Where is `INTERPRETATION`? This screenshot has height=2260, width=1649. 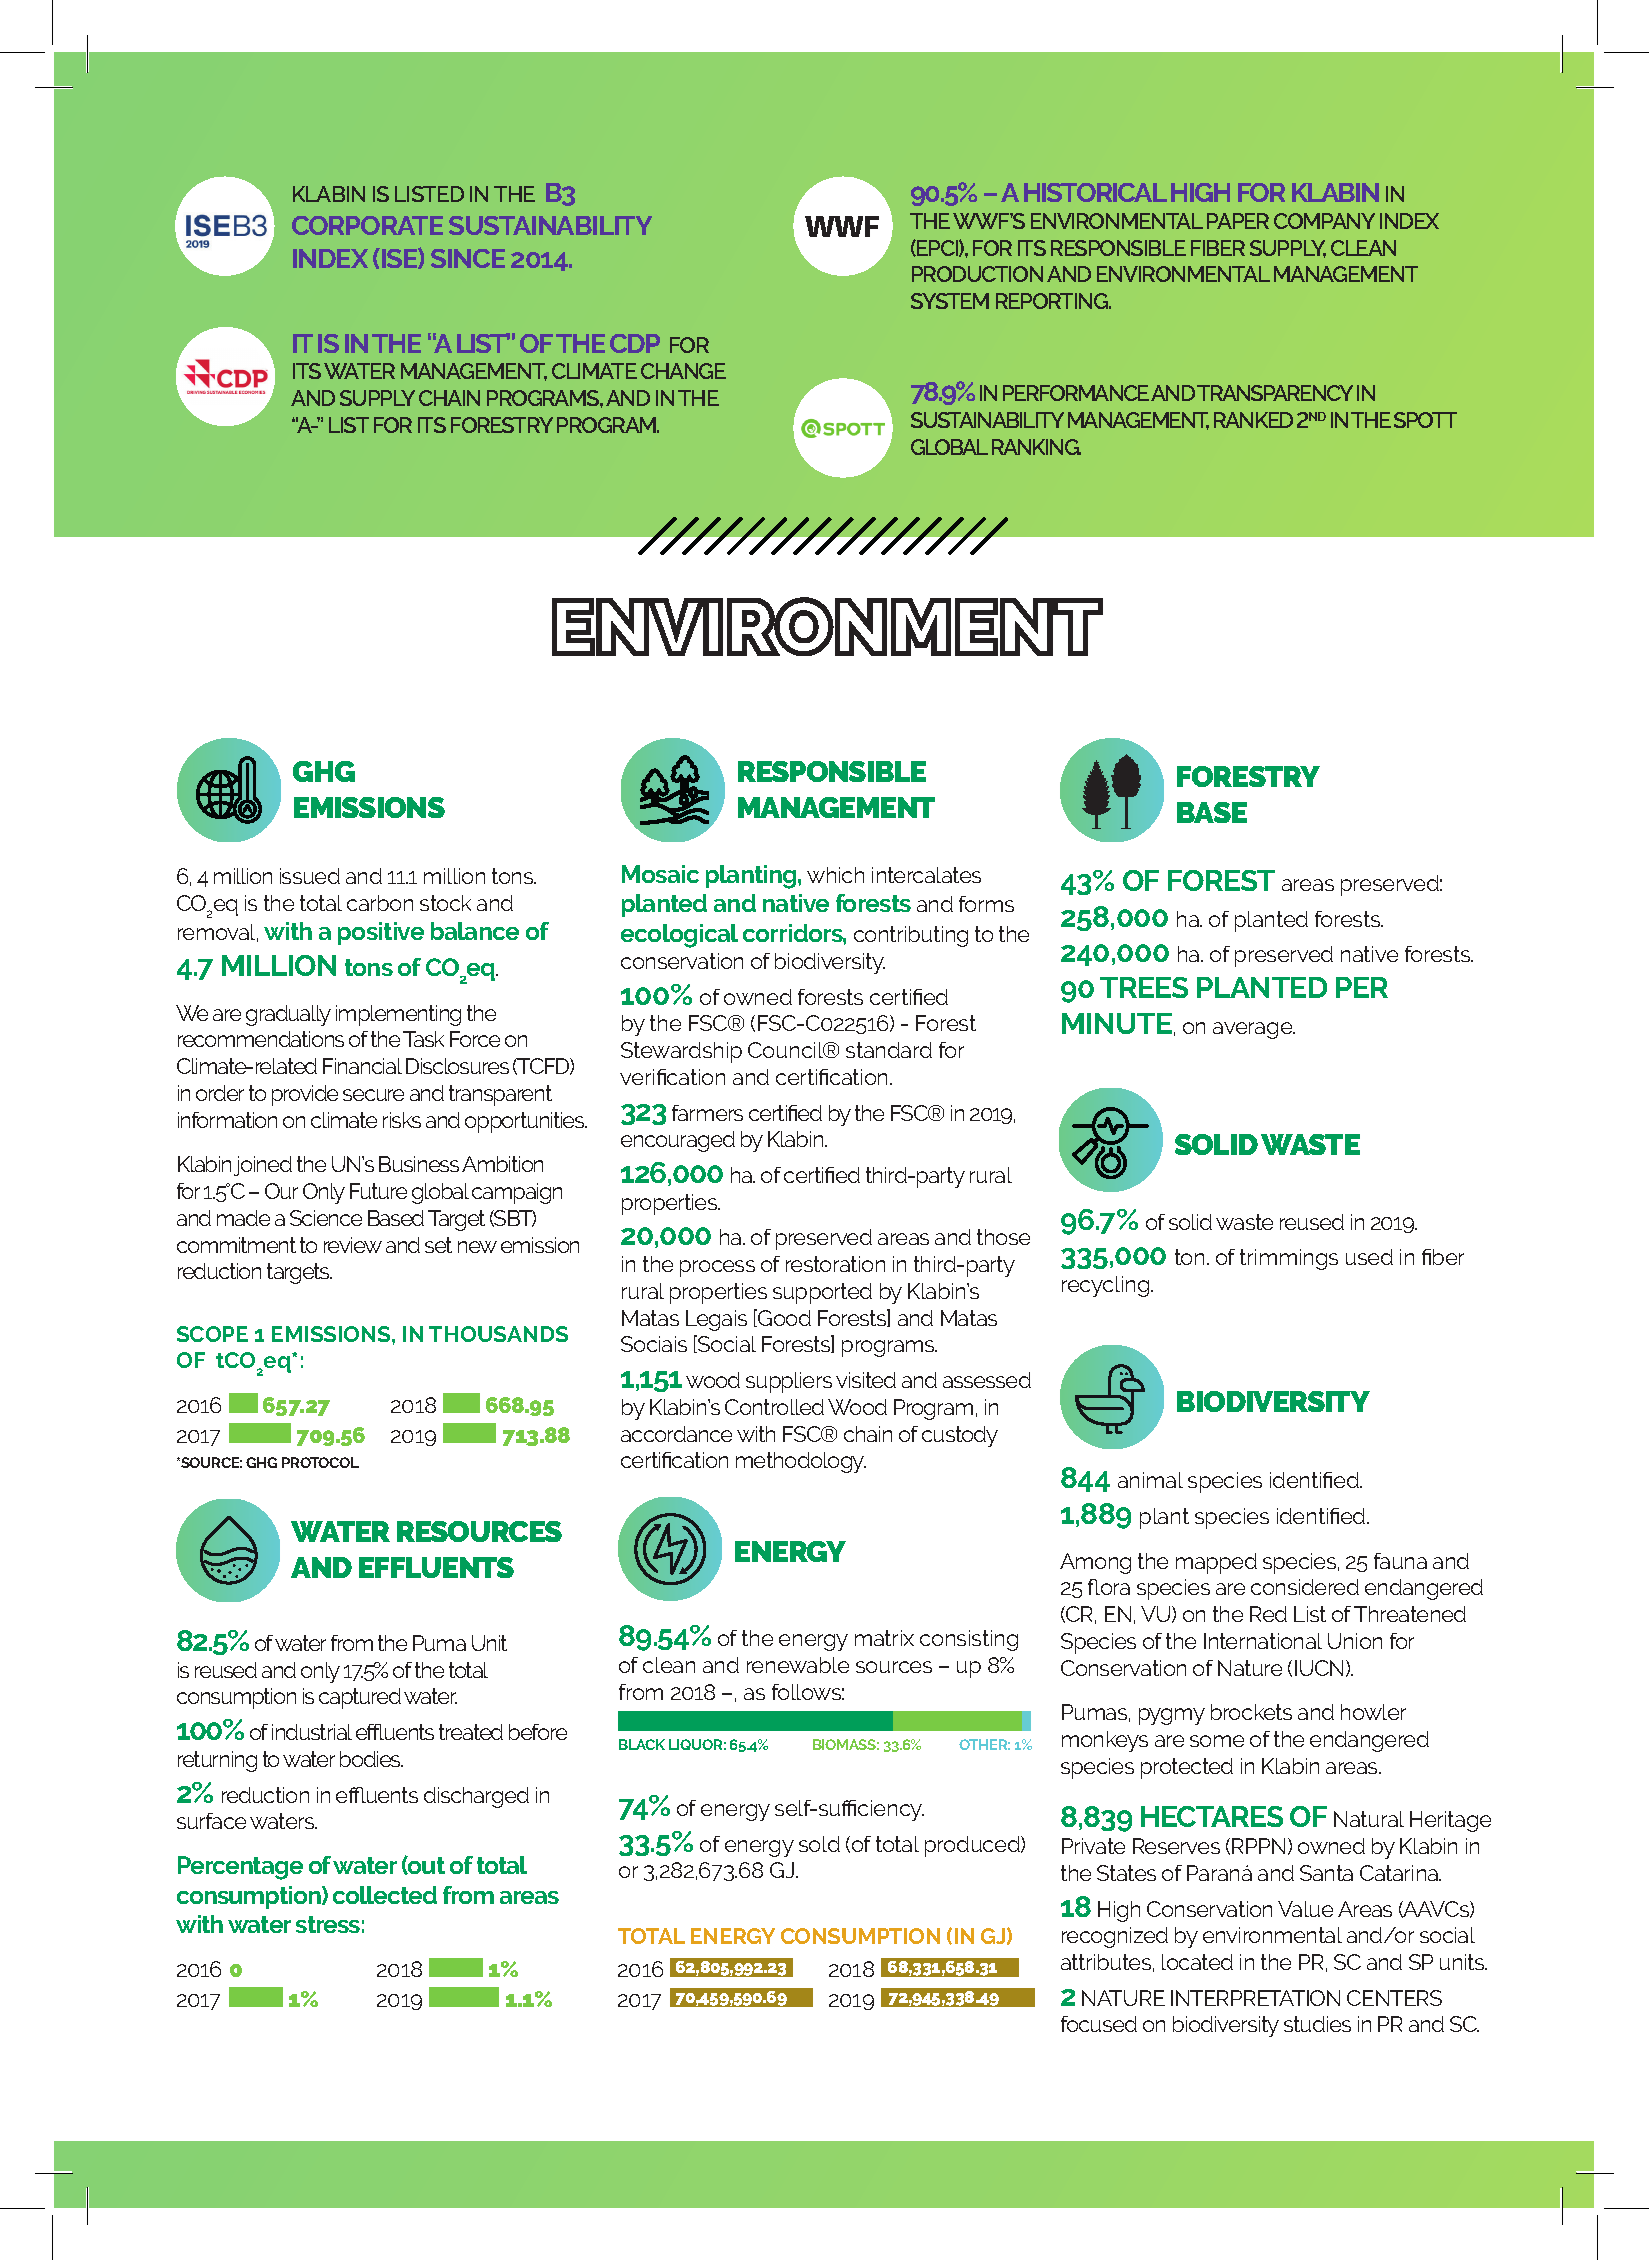 INTERPRETATION is located at coordinates (1255, 1998).
